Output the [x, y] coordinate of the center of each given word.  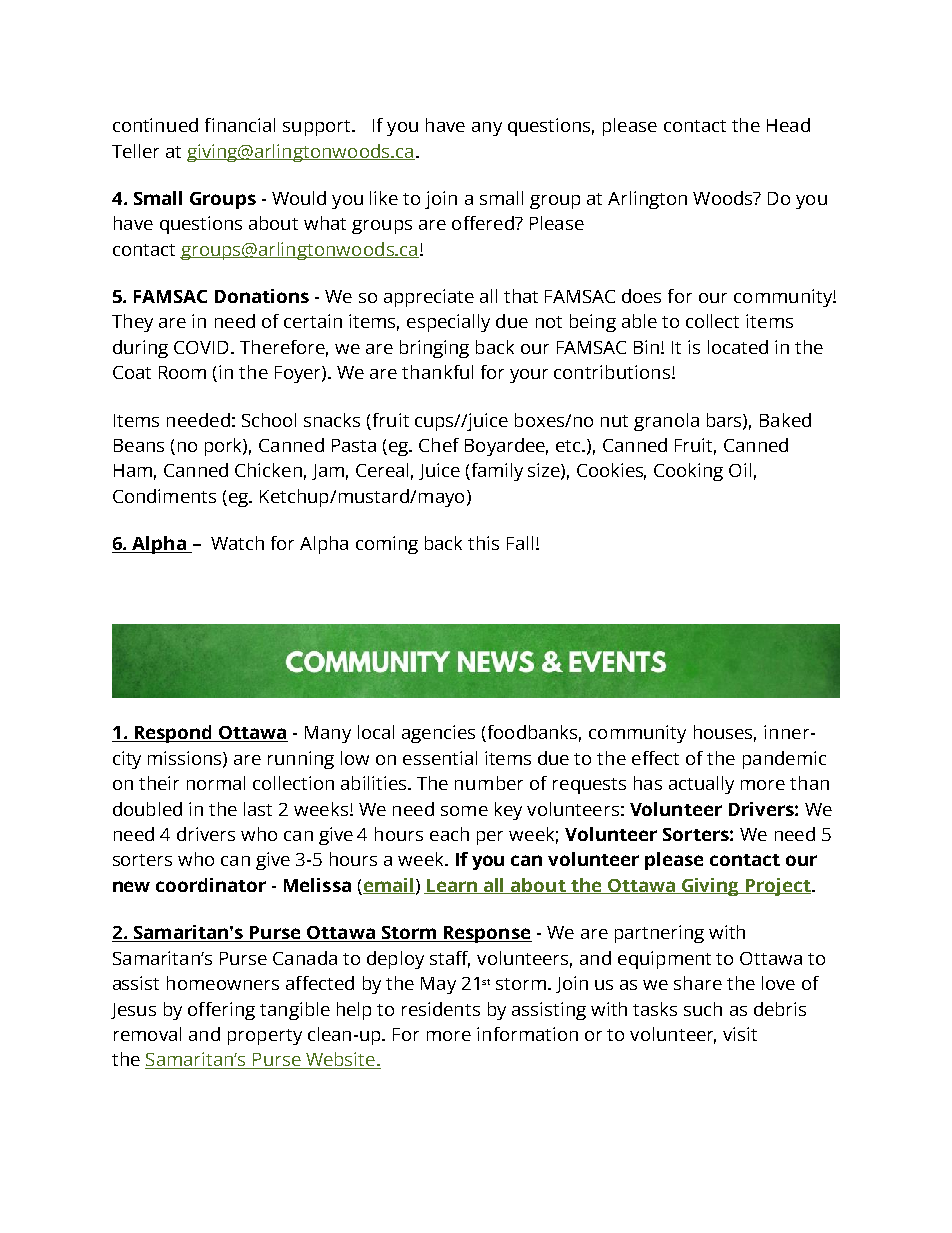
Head [788, 125]
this [483, 543]
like [384, 198]
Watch [237, 543]
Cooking [688, 472]
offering [221, 1011]
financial [240, 125]
